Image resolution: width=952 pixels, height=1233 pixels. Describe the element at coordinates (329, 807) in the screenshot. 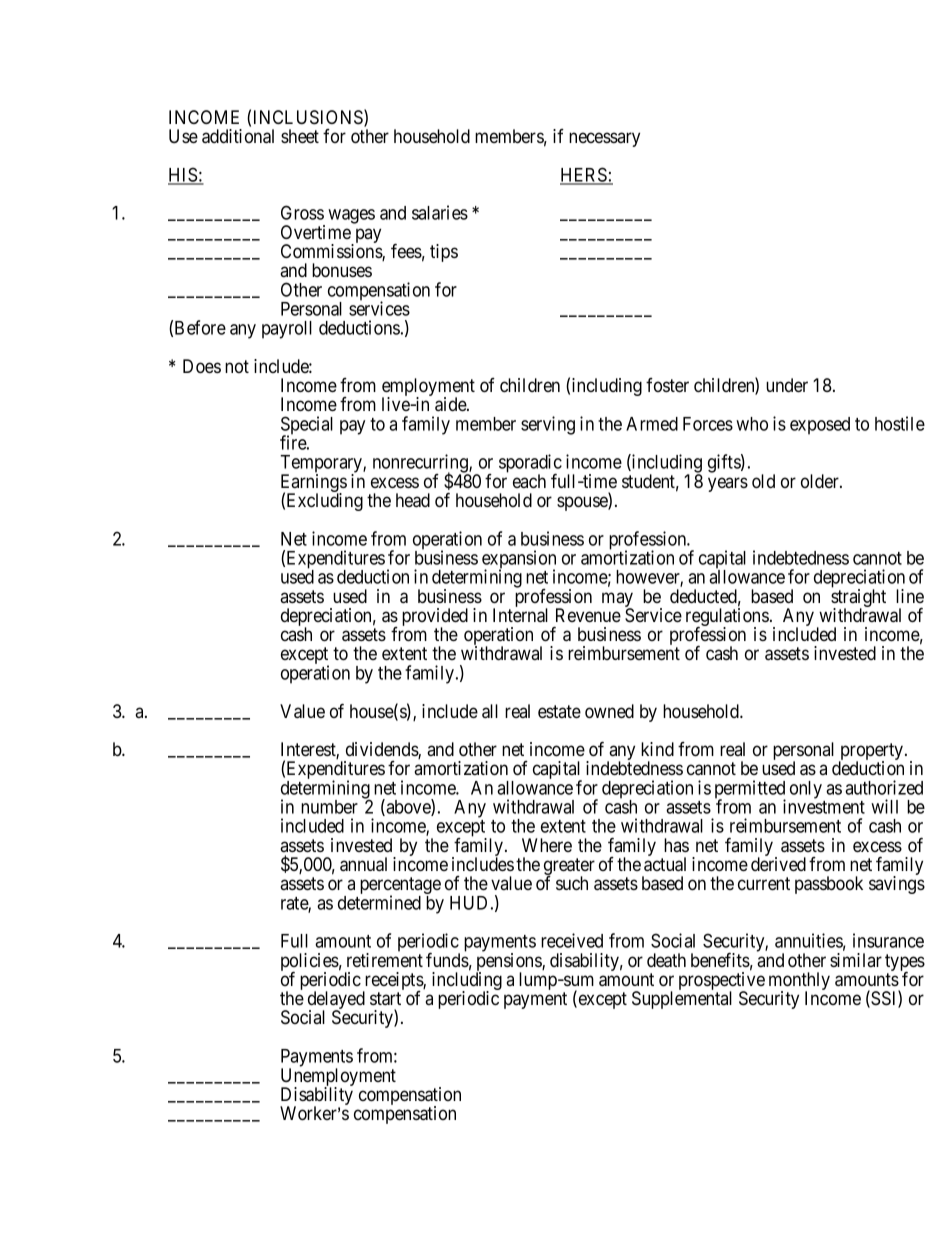

I see `number` at that location.
